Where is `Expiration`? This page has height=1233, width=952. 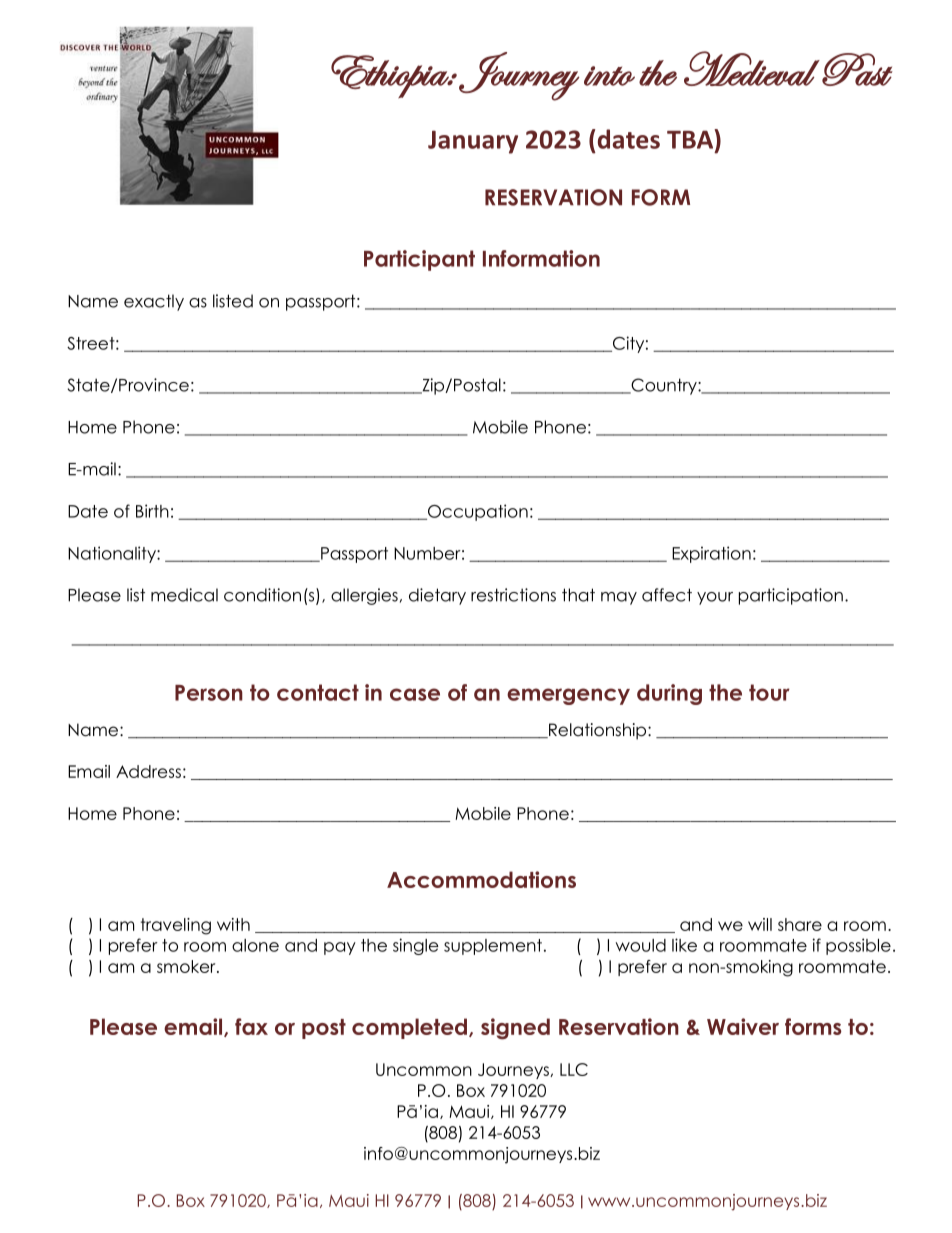 Expiration is located at coordinates (711, 554).
